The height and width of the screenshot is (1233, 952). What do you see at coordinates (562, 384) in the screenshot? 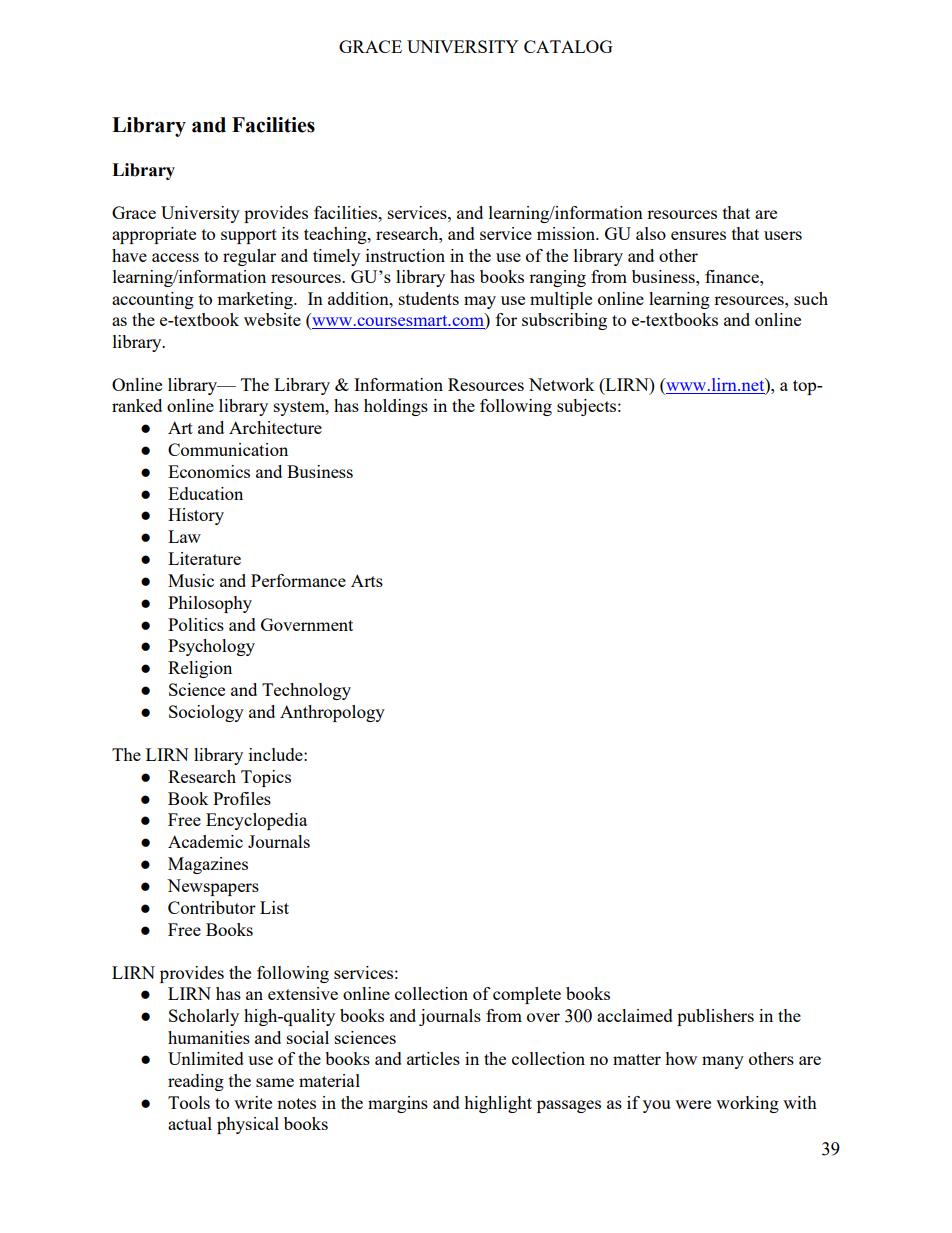
I see `Network` at bounding box center [562, 384].
